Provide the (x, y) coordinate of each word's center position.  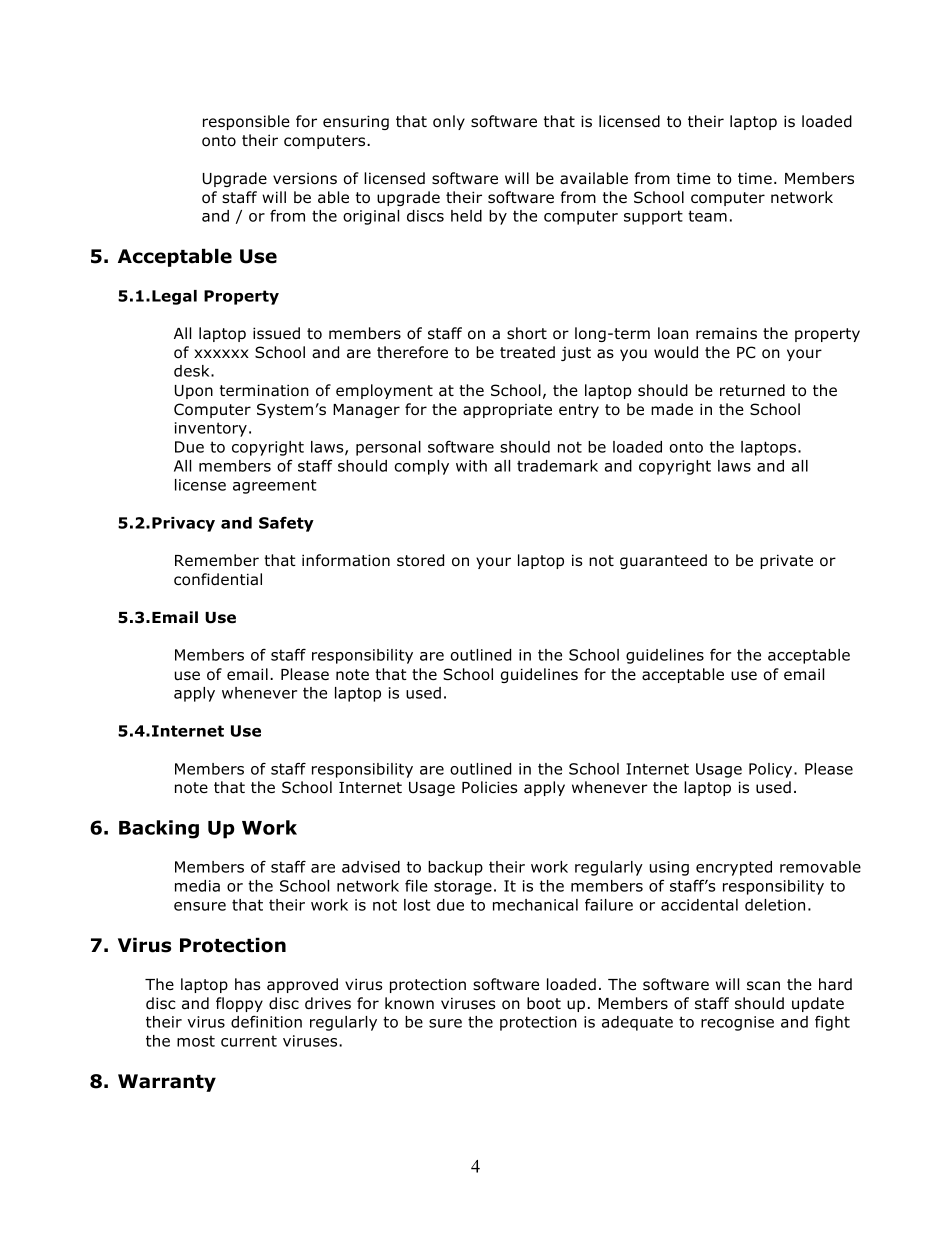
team (707, 216)
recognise (737, 1023)
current (249, 1041)
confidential (218, 579)
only (449, 122)
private (786, 561)
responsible (246, 122)
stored (420, 560)
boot (544, 1003)
